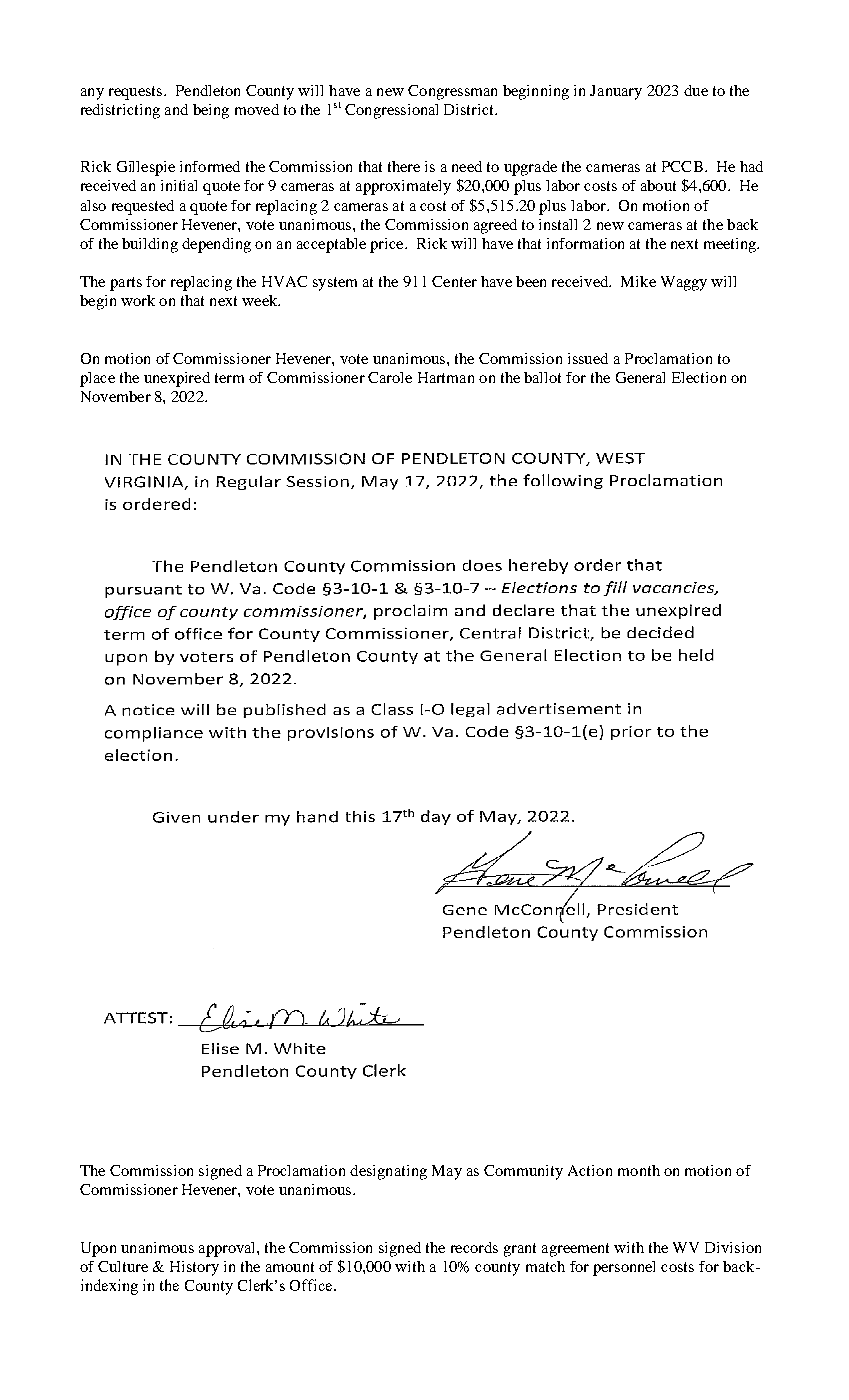  I want to click on Hartman, so click(446, 377).
